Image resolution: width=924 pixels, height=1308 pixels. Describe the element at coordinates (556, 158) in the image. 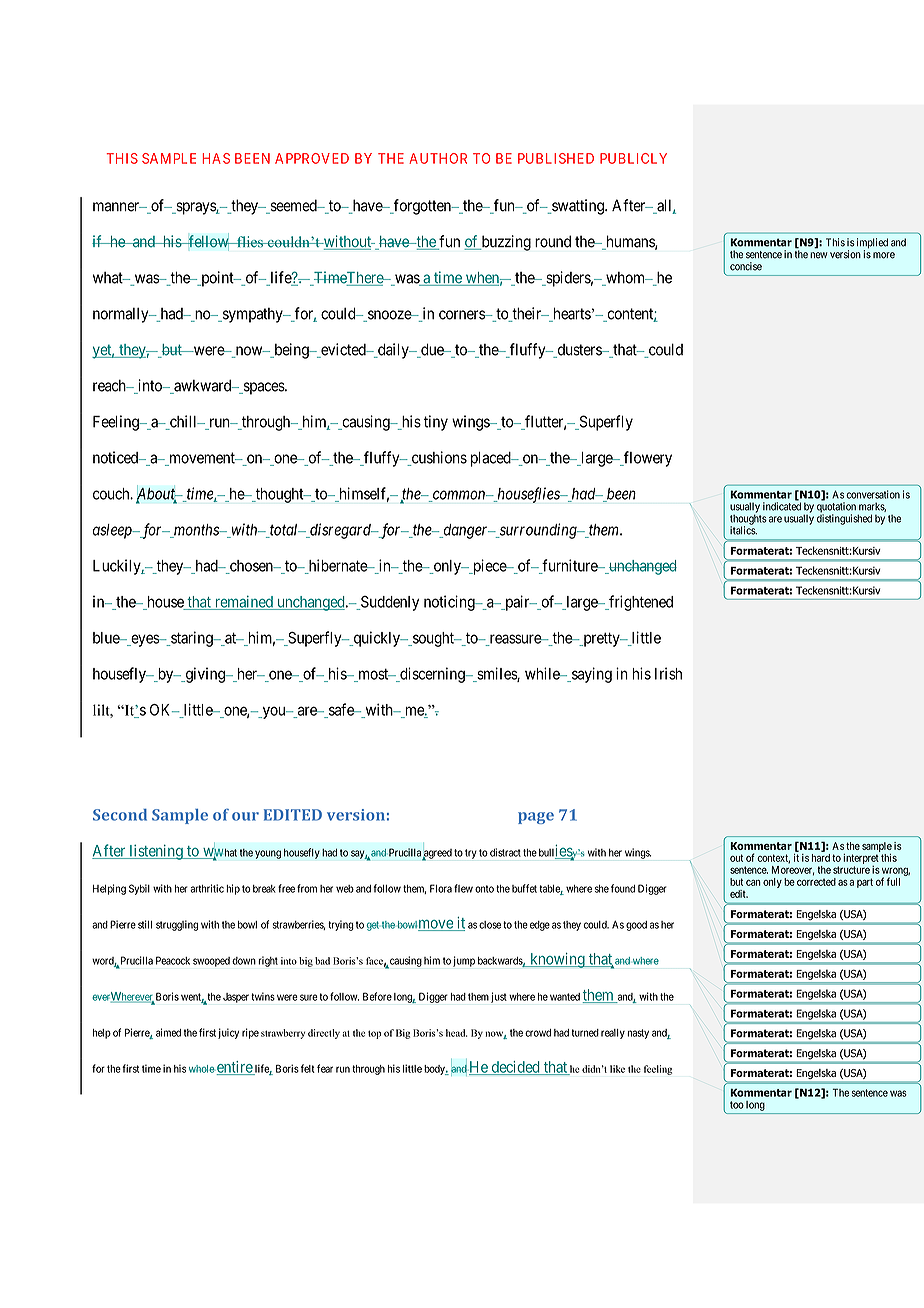

I see `PUBLISHED` at that location.
